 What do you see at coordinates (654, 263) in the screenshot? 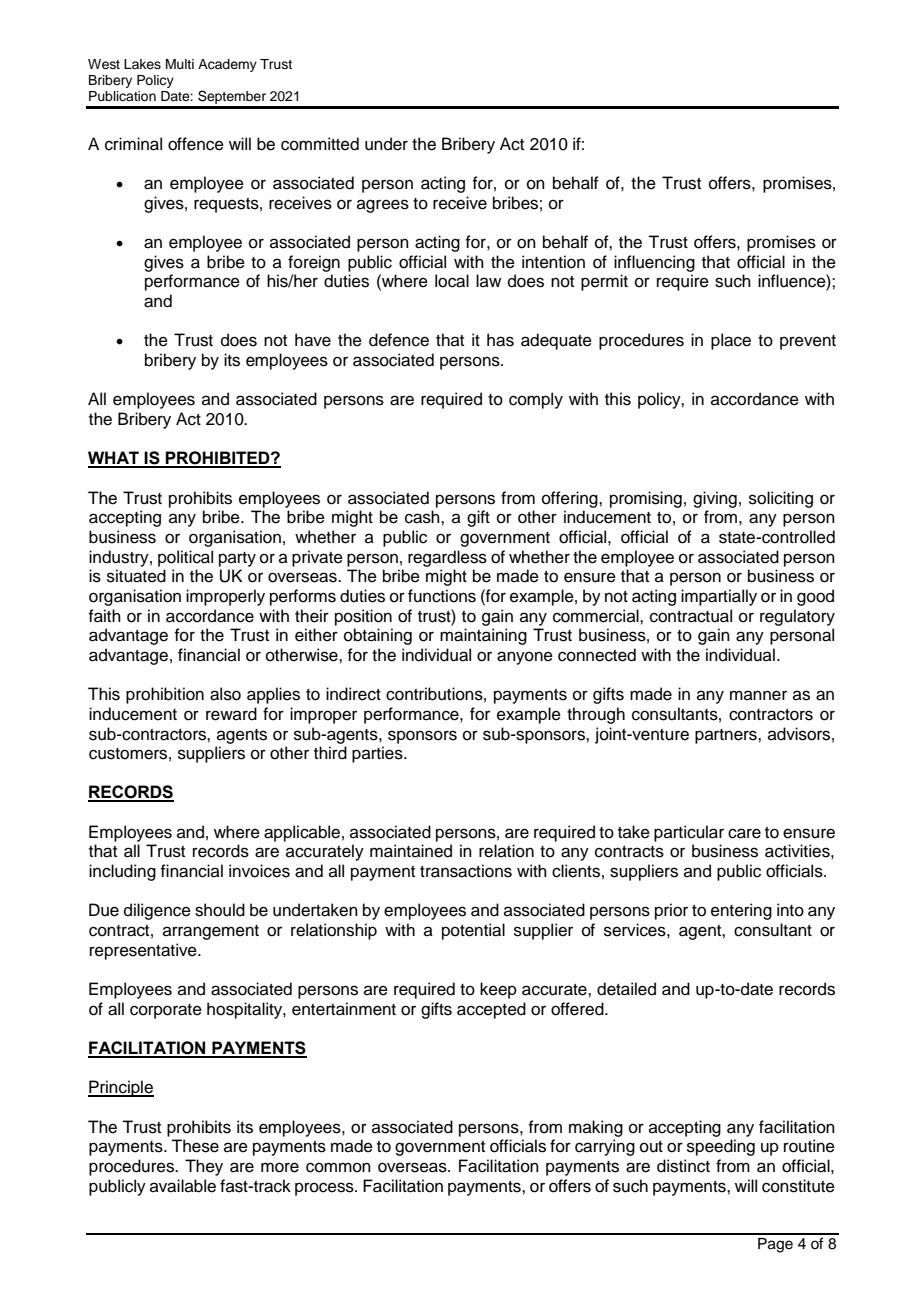
I see `influencing` at bounding box center [654, 263].
